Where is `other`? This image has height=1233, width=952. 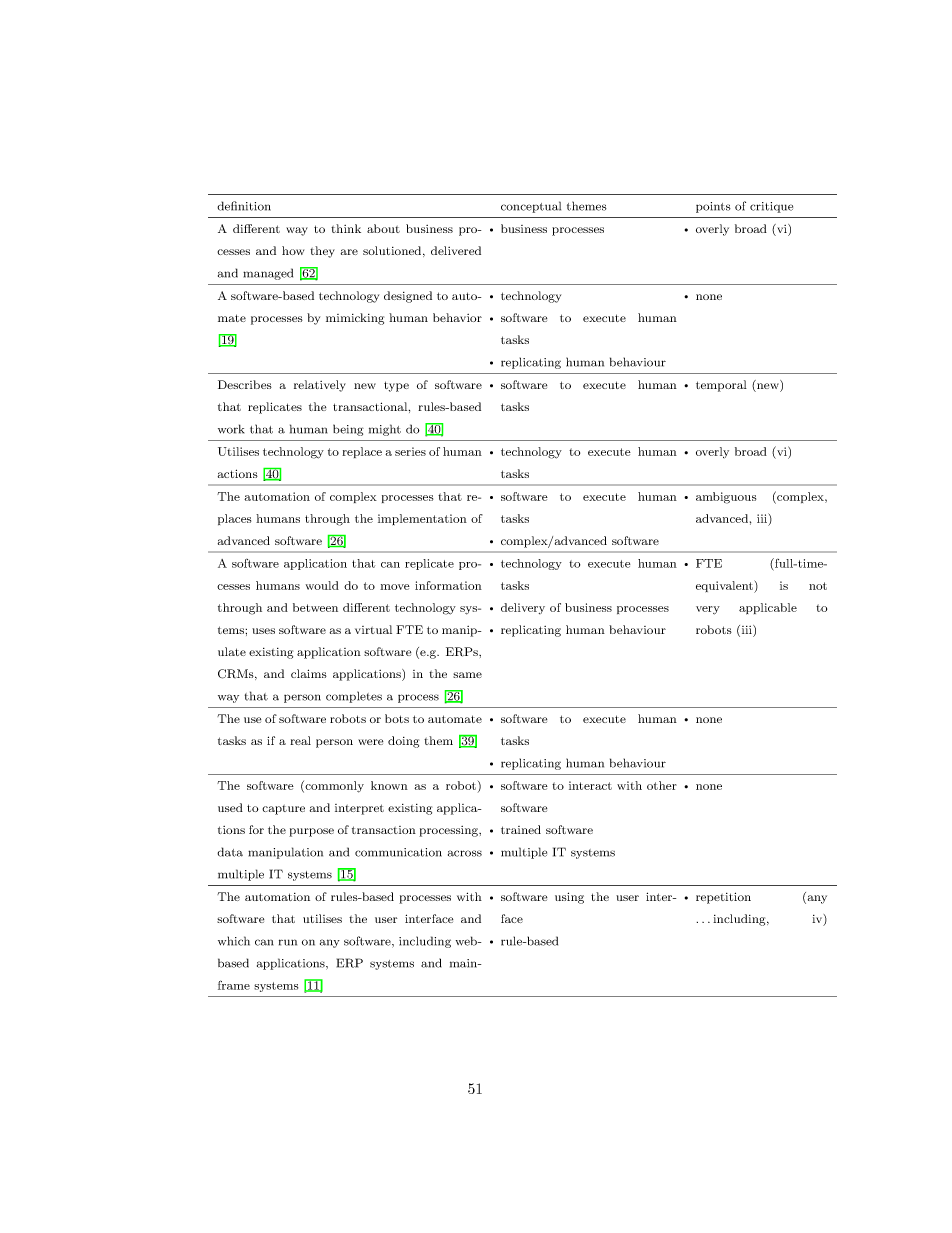 other is located at coordinates (662, 785).
